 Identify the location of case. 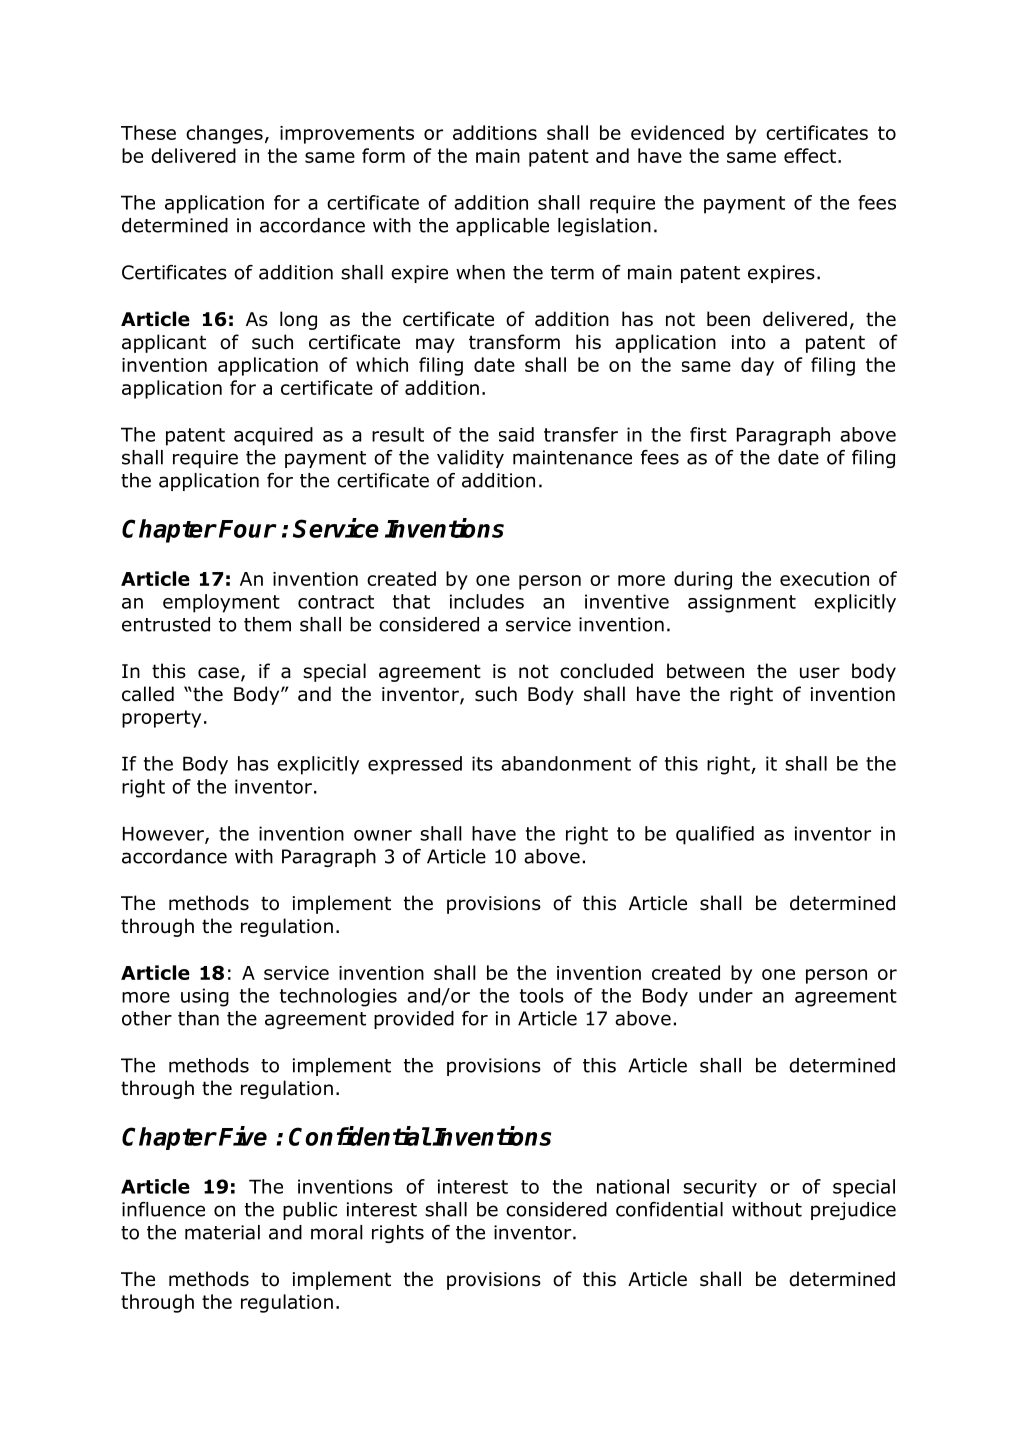
(218, 673).
